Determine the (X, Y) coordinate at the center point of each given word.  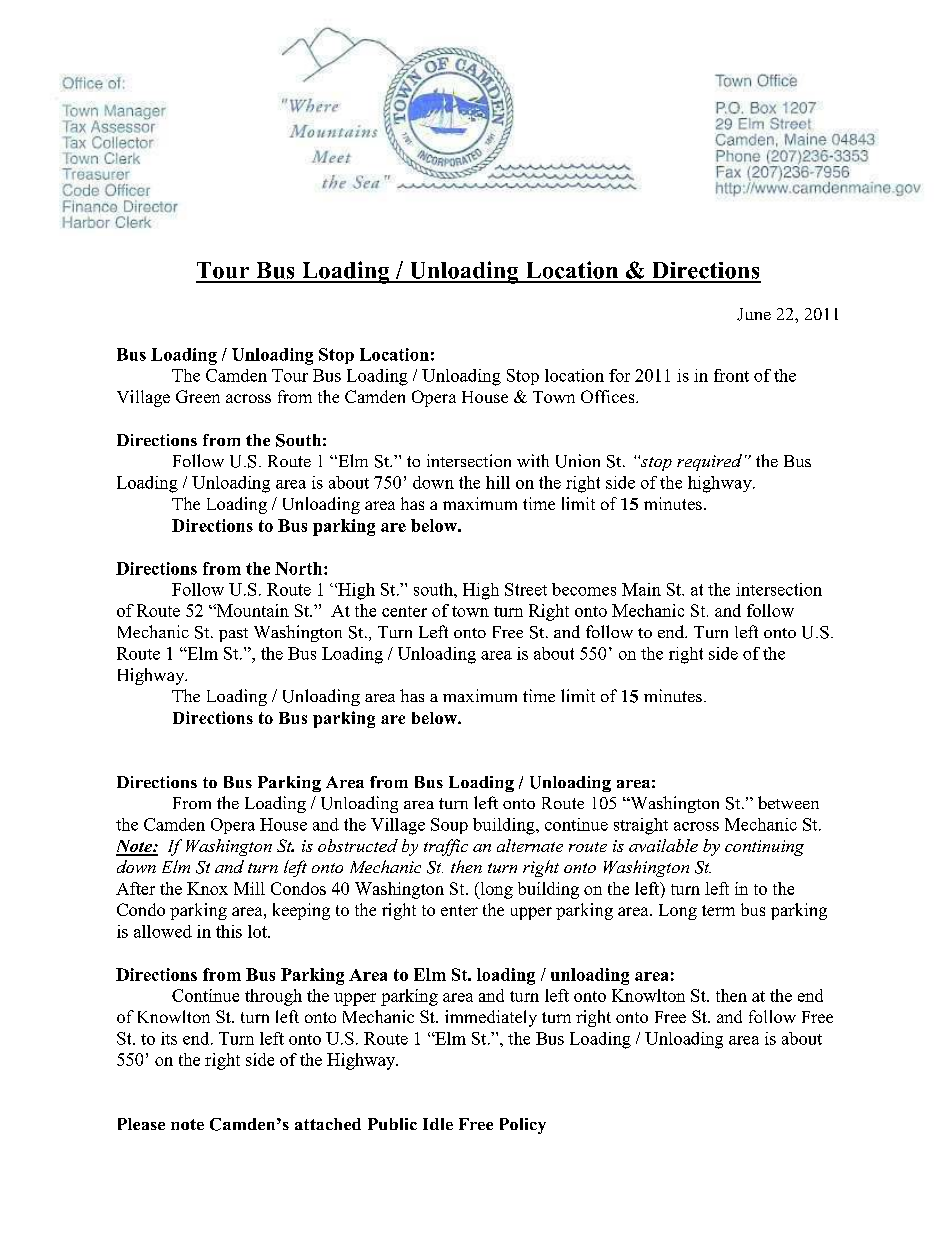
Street (526, 589)
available (663, 845)
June (754, 314)
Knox (207, 888)
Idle (438, 1124)
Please (141, 1124)
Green (198, 396)
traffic (446, 847)
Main (641, 589)
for (619, 375)
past (233, 635)
